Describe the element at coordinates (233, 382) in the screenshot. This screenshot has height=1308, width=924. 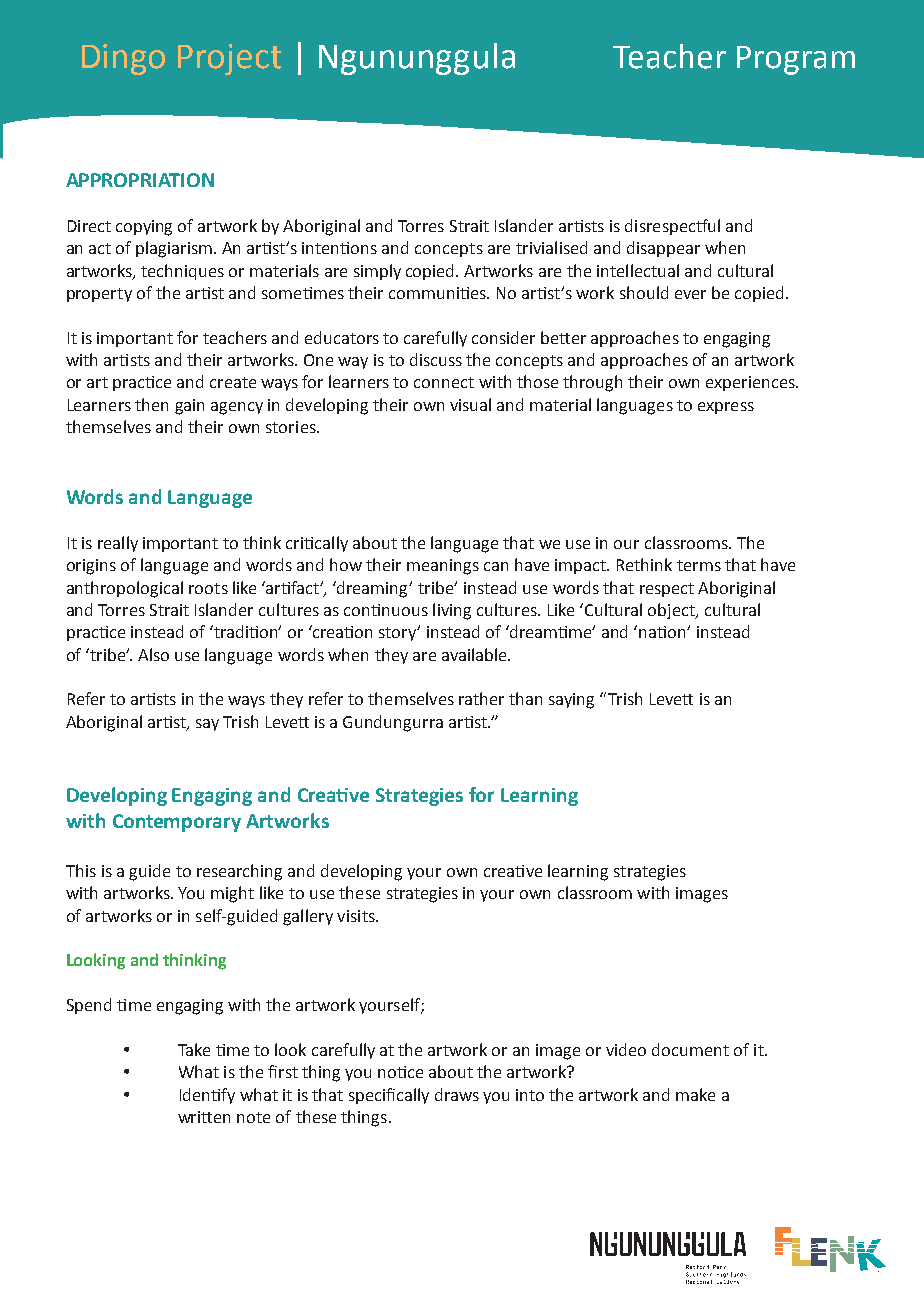
I see `create` at that location.
